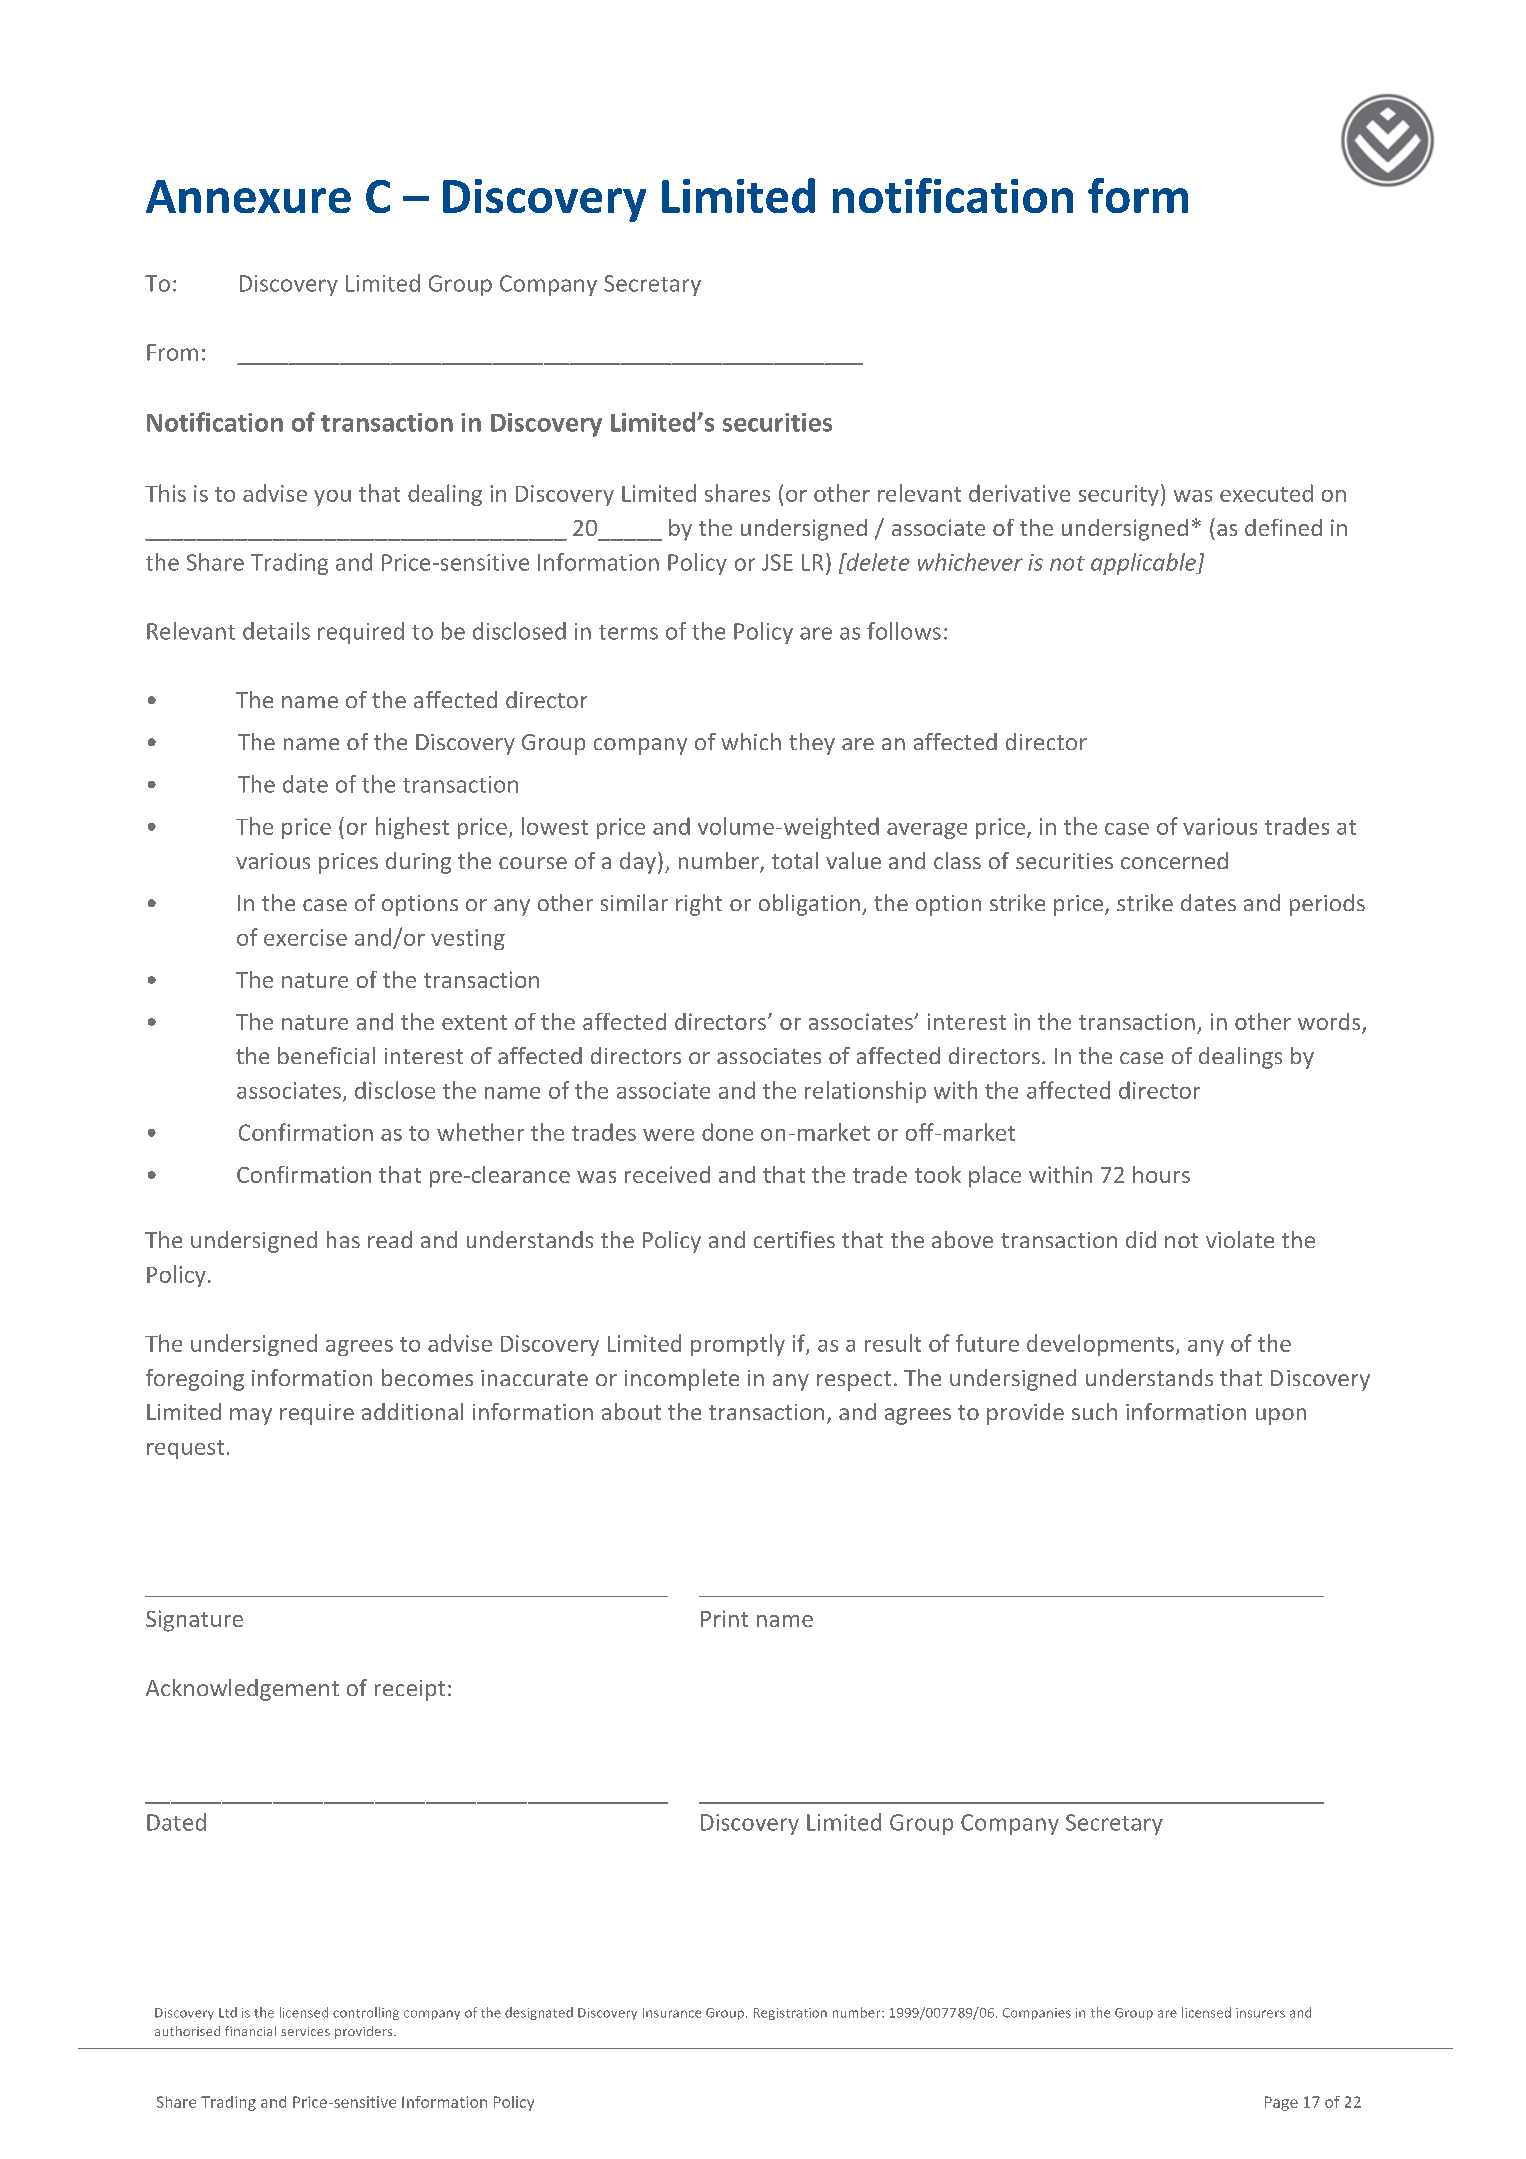 Image resolution: width=1526 pixels, height=2159 pixels. I want to click on exercise, so click(305, 937).
